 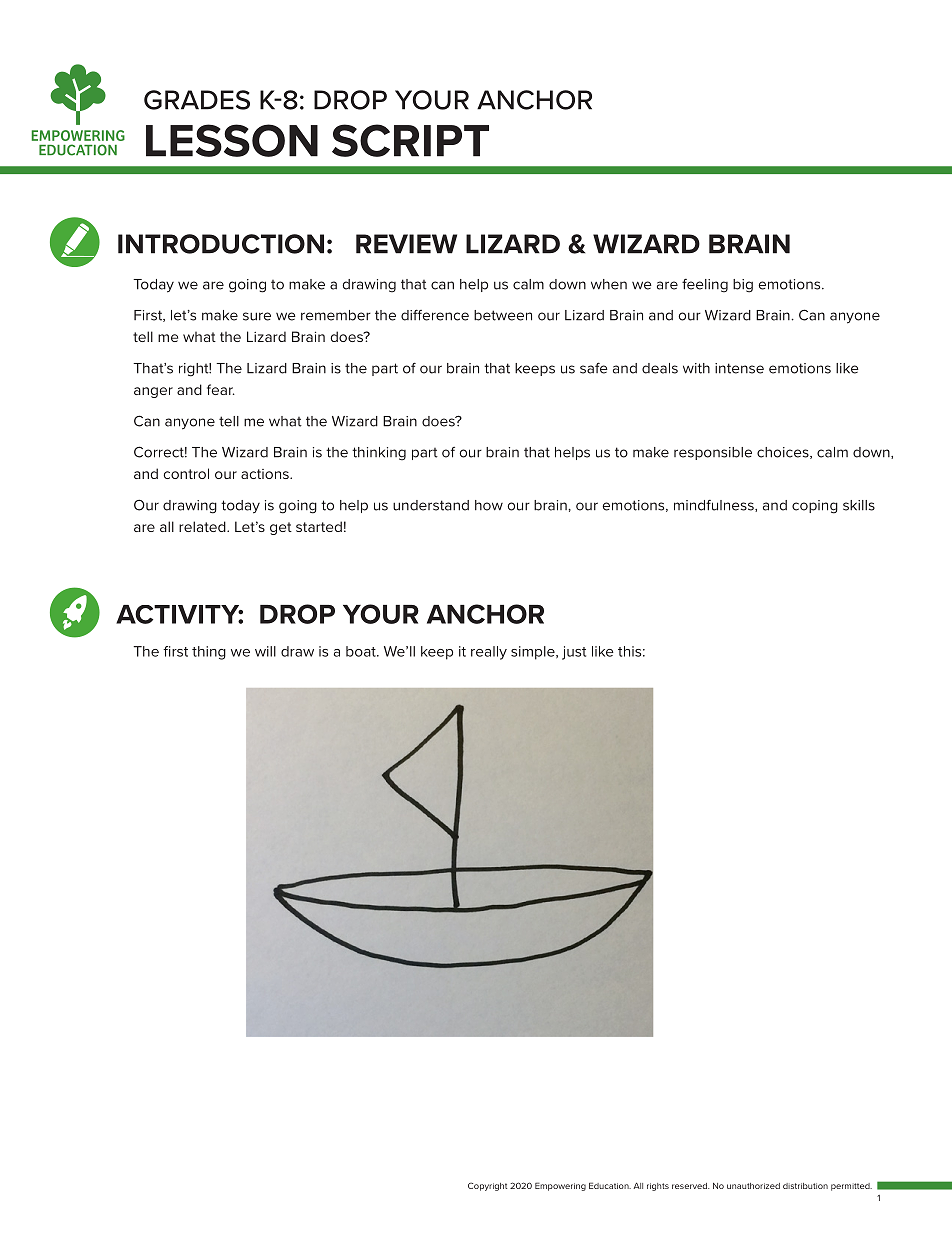 I want to click on between, so click(x=503, y=315).
